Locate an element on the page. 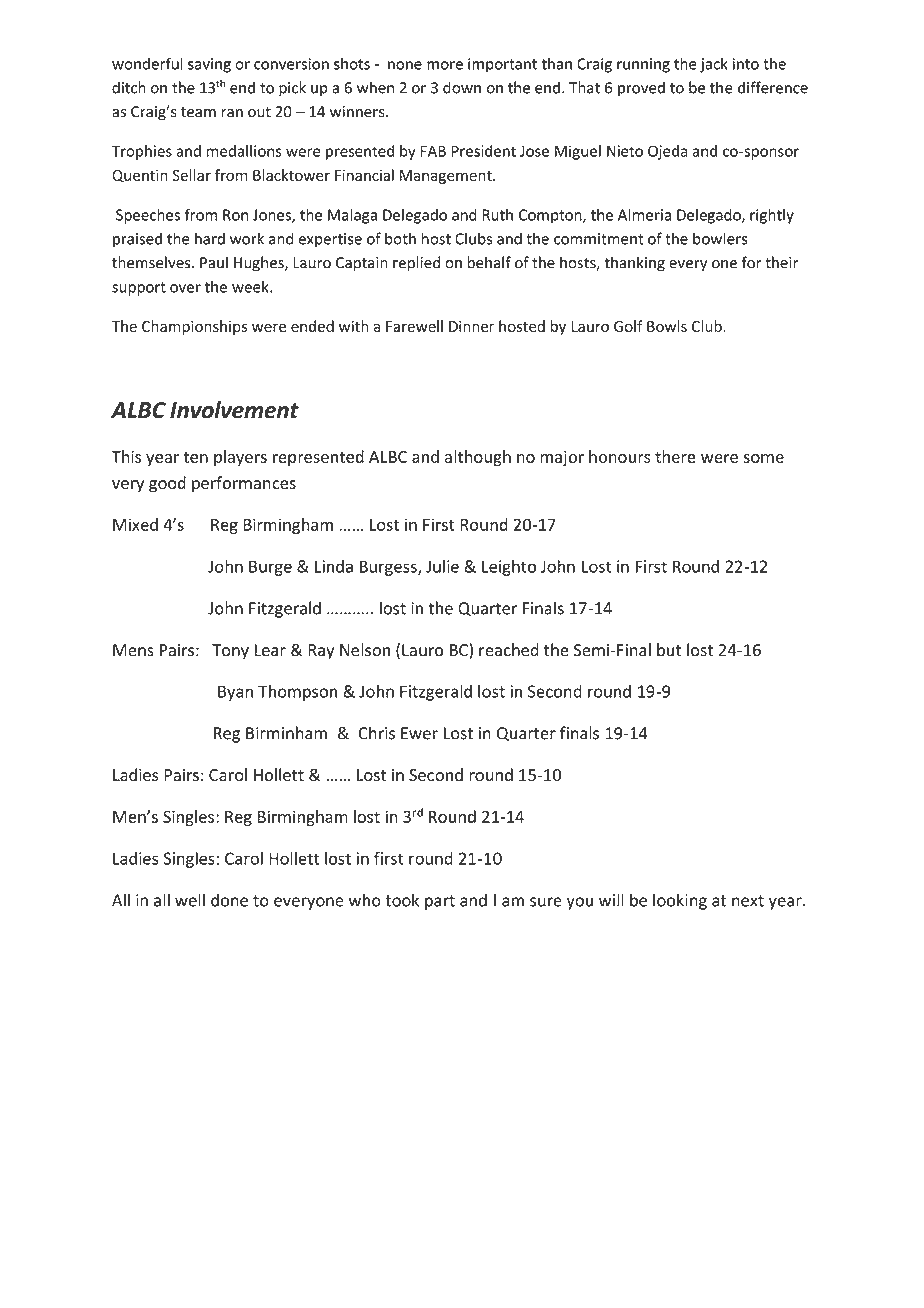 The image size is (924, 1308). there is located at coordinates (675, 456).
